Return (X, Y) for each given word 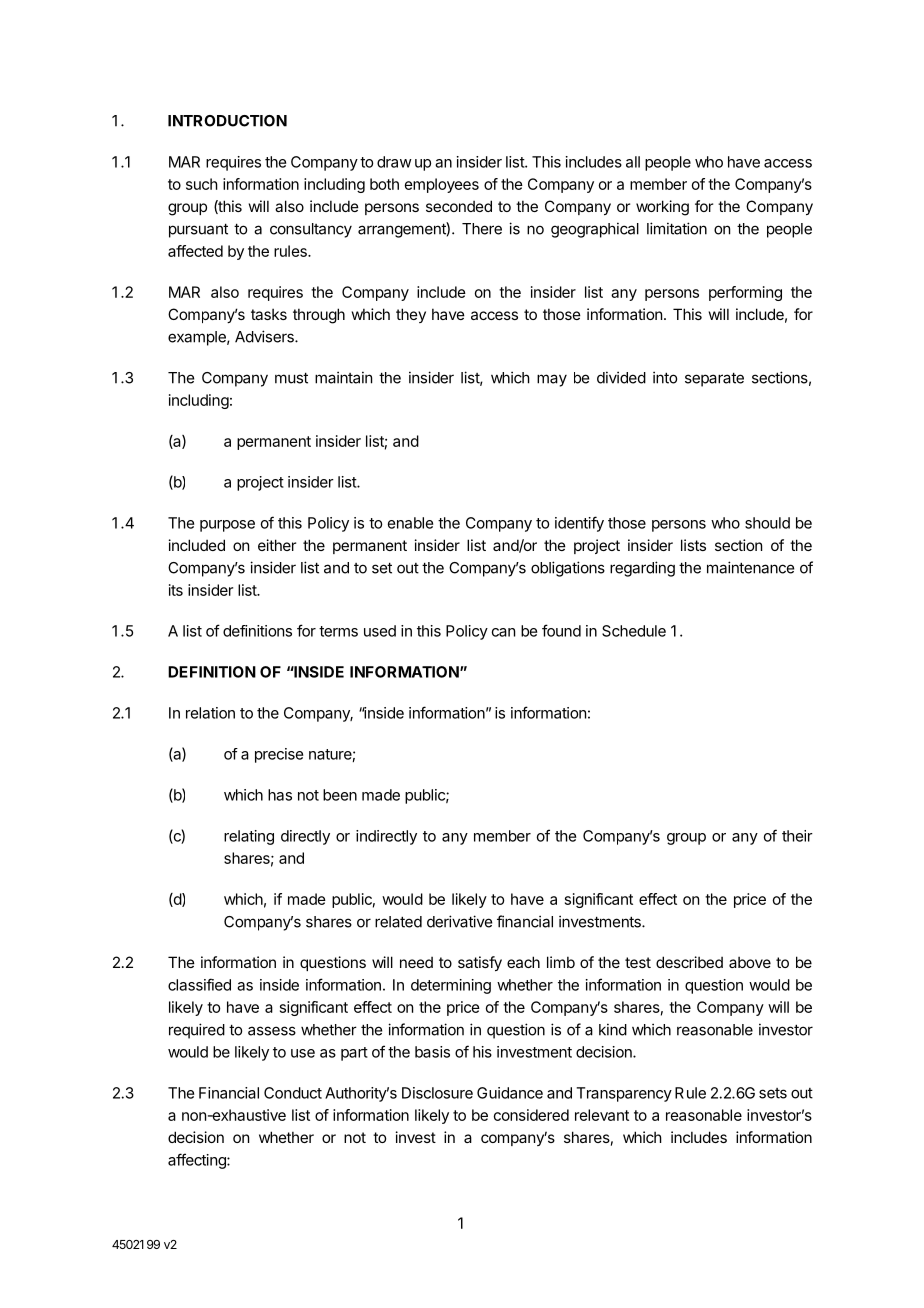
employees (442, 185)
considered (531, 1115)
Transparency (624, 1094)
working (662, 208)
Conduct (293, 1093)
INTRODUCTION (227, 121)
